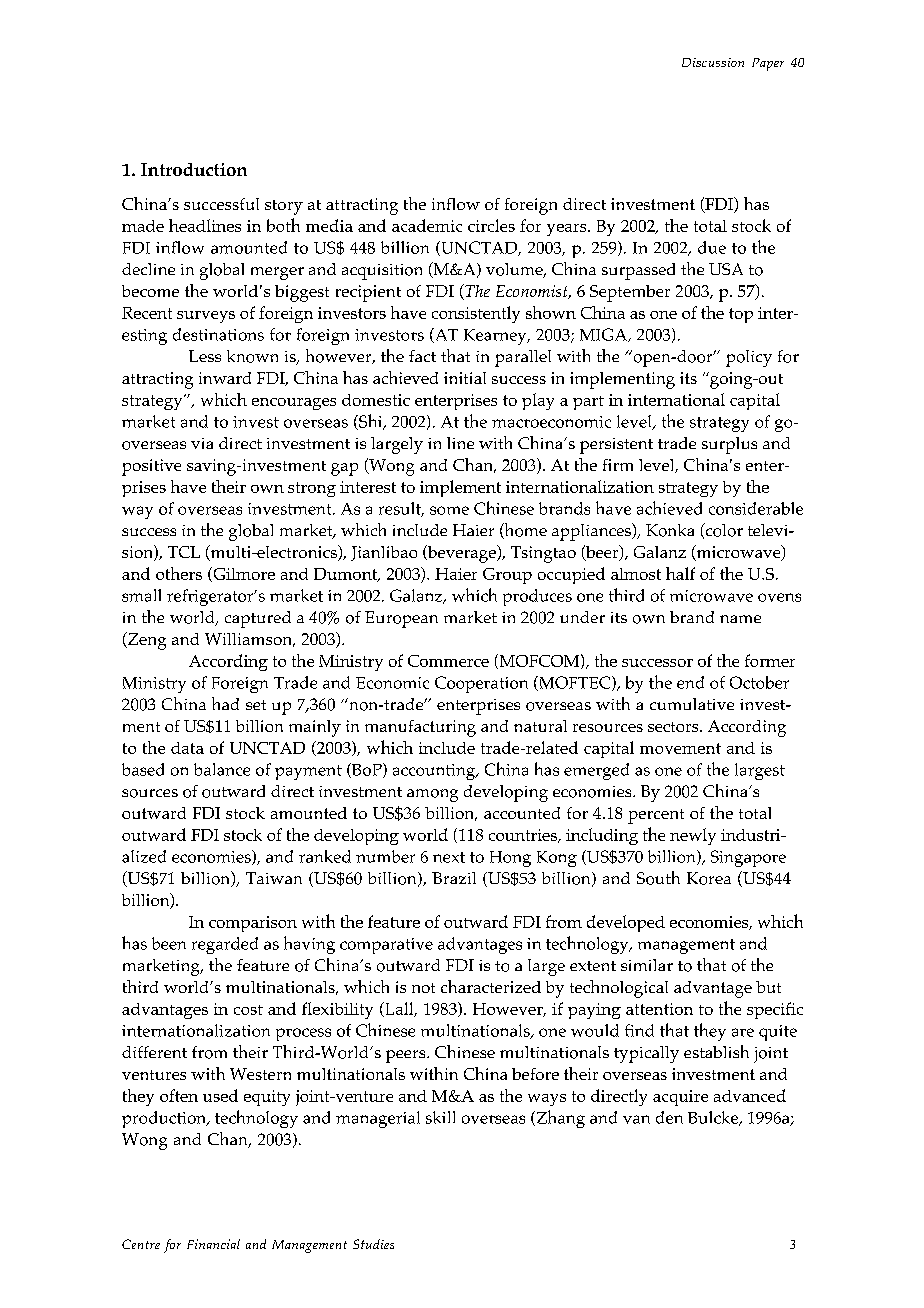  I want to click on end, so click(690, 682).
